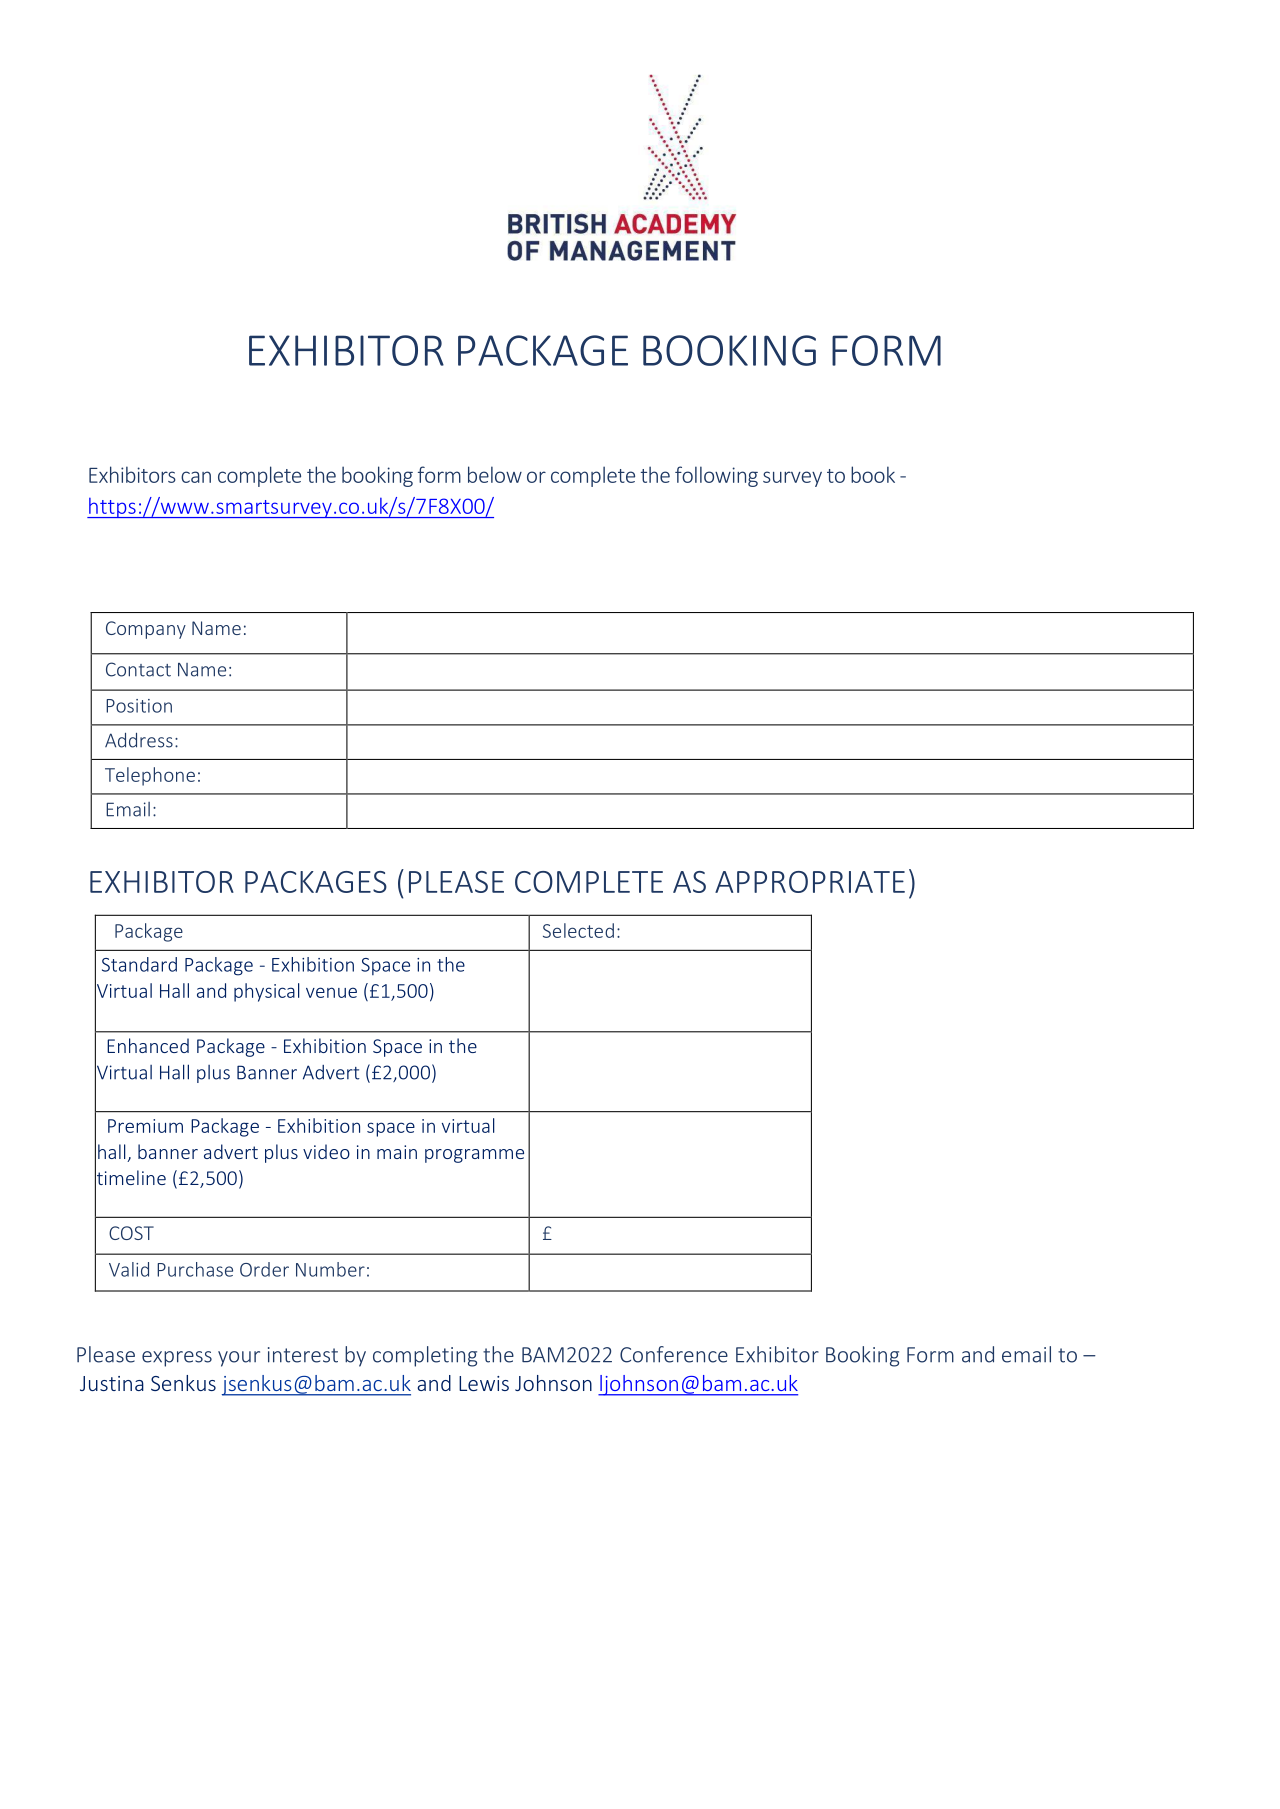  Describe the element at coordinates (150, 776) in the screenshot. I see `Telephone` at that location.
